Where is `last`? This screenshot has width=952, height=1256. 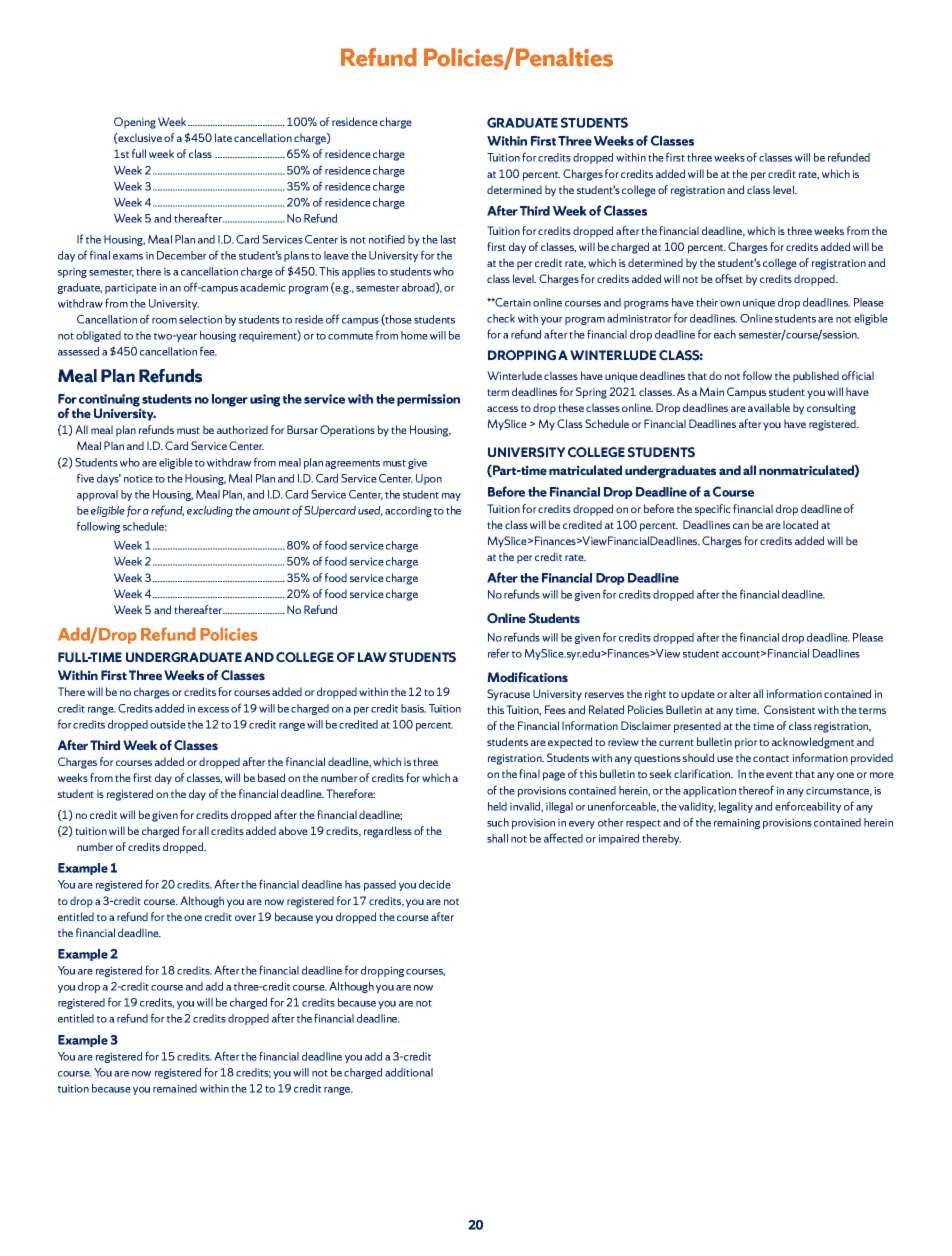
last is located at coordinates (448, 239).
